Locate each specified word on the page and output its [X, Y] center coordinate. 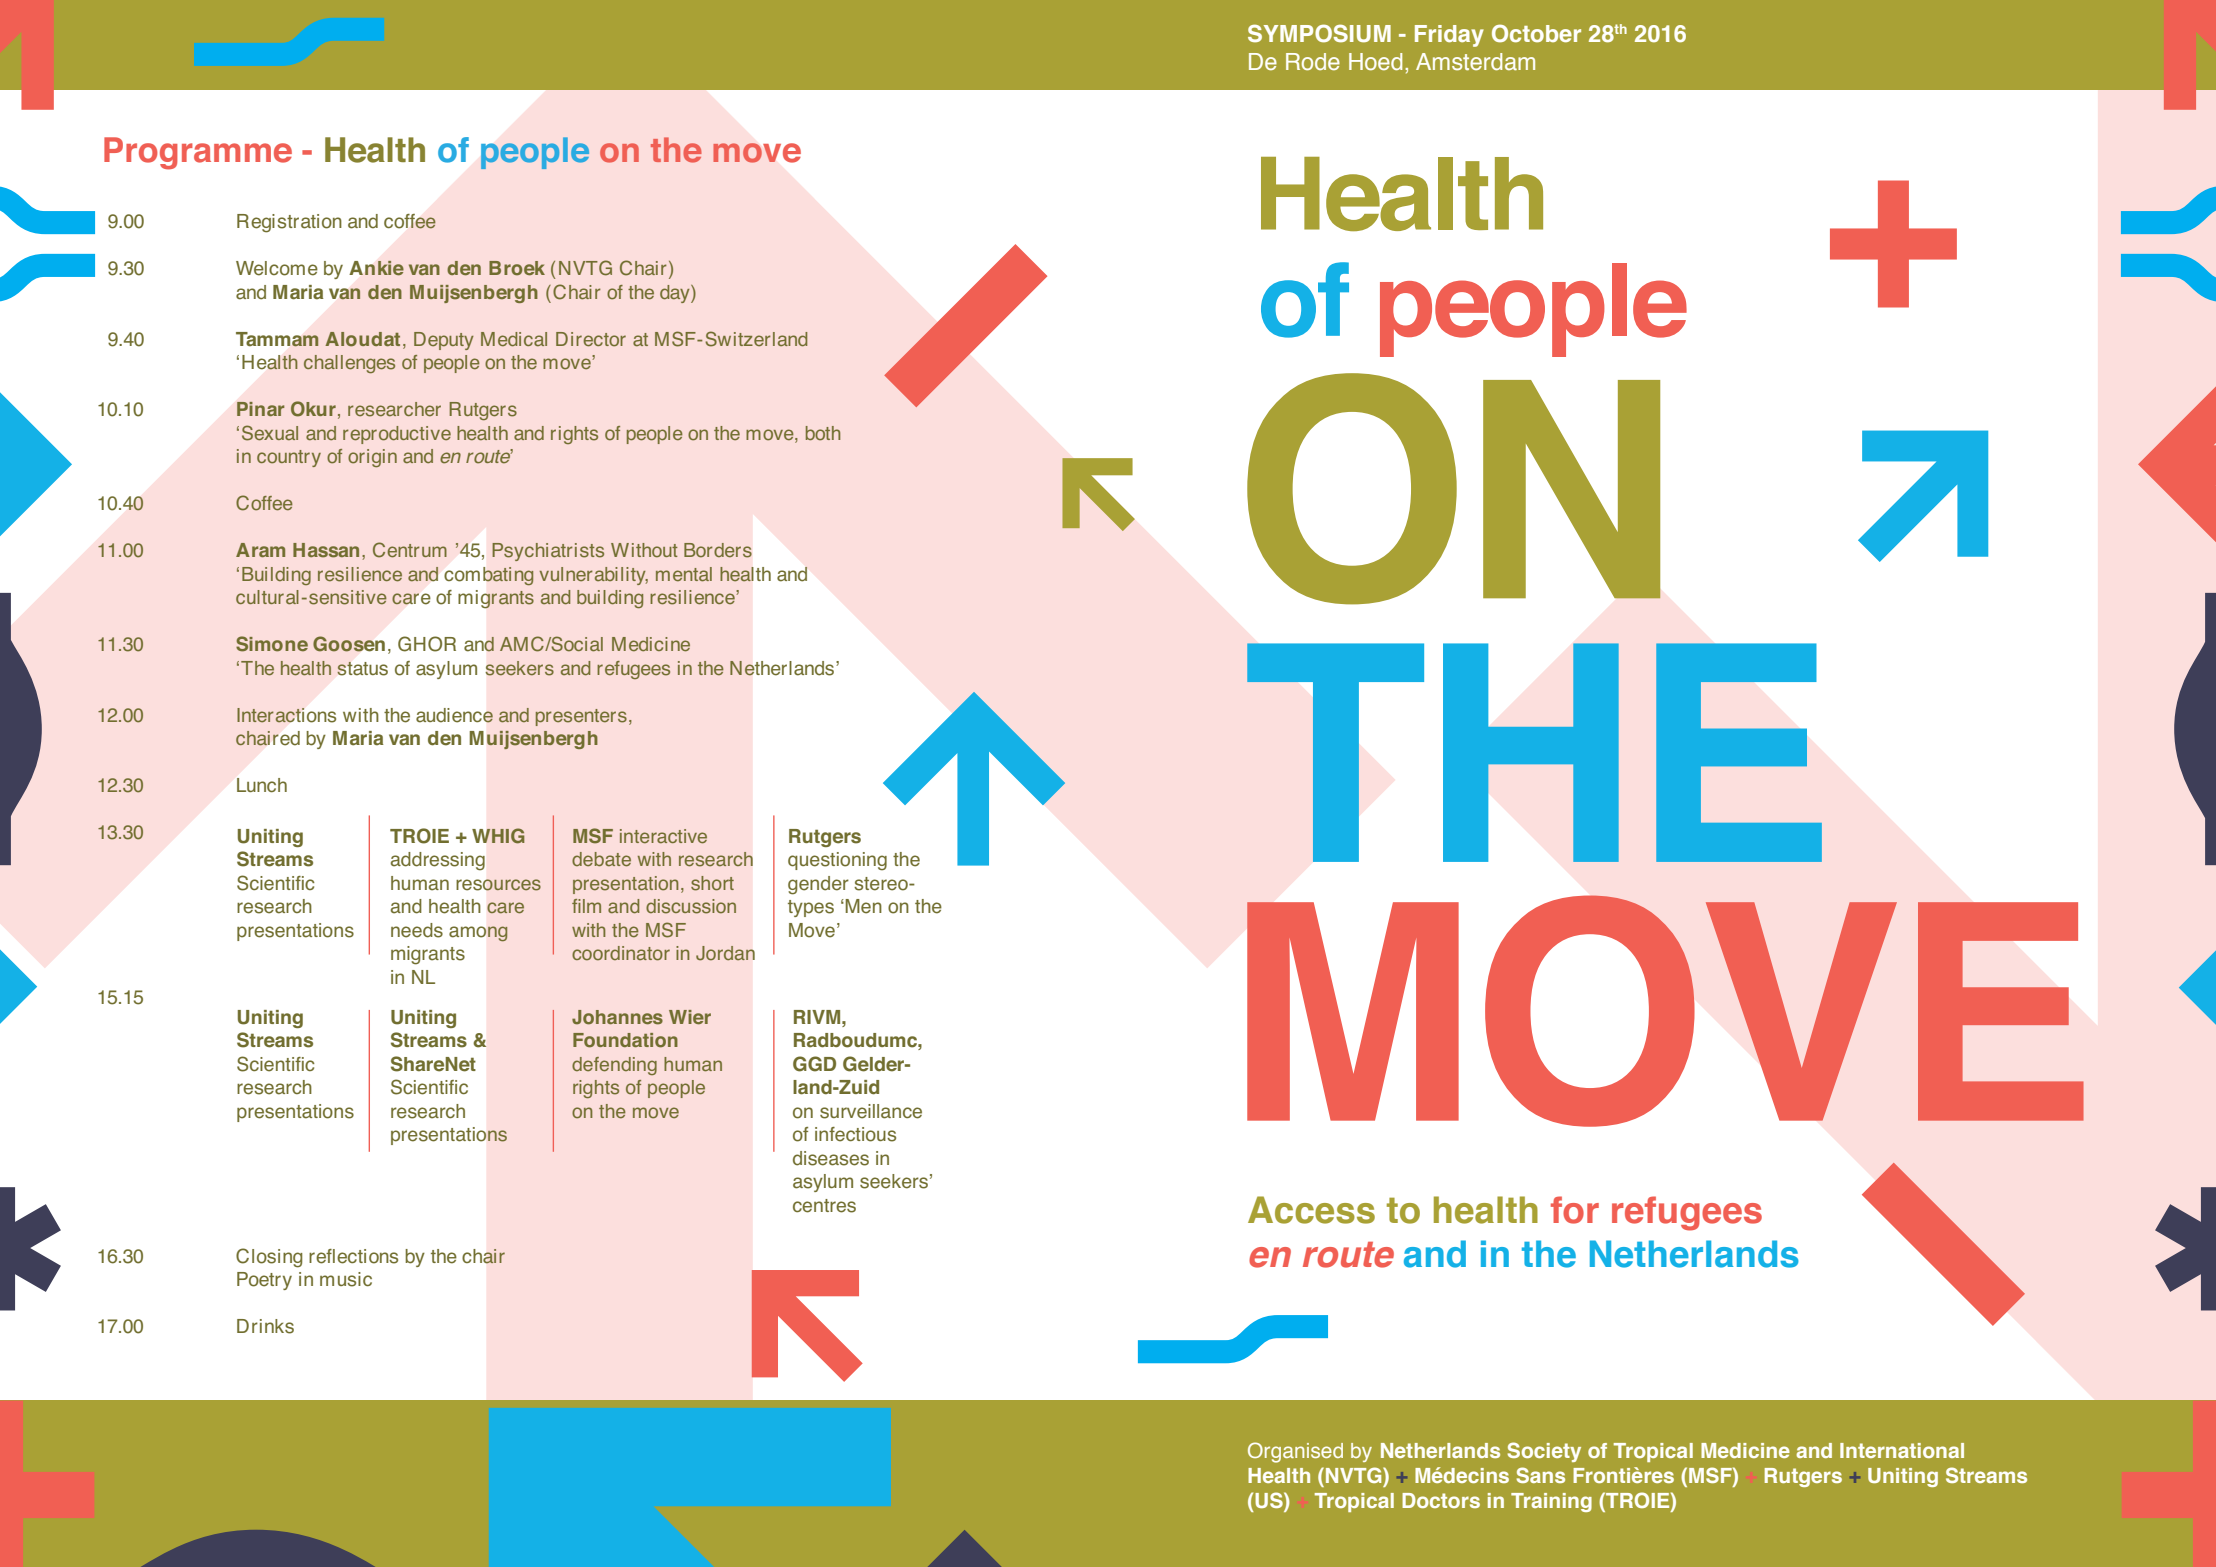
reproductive [397, 435]
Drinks [265, 1326]
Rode [1313, 62]
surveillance [871, 1111]
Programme [198, 153]
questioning [837, 861]
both [823, 433]
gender [818, 885]
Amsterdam [1475, 62]
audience [454, 715]
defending [614, 1066]
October [1536, 33]
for [1575, 1210]
